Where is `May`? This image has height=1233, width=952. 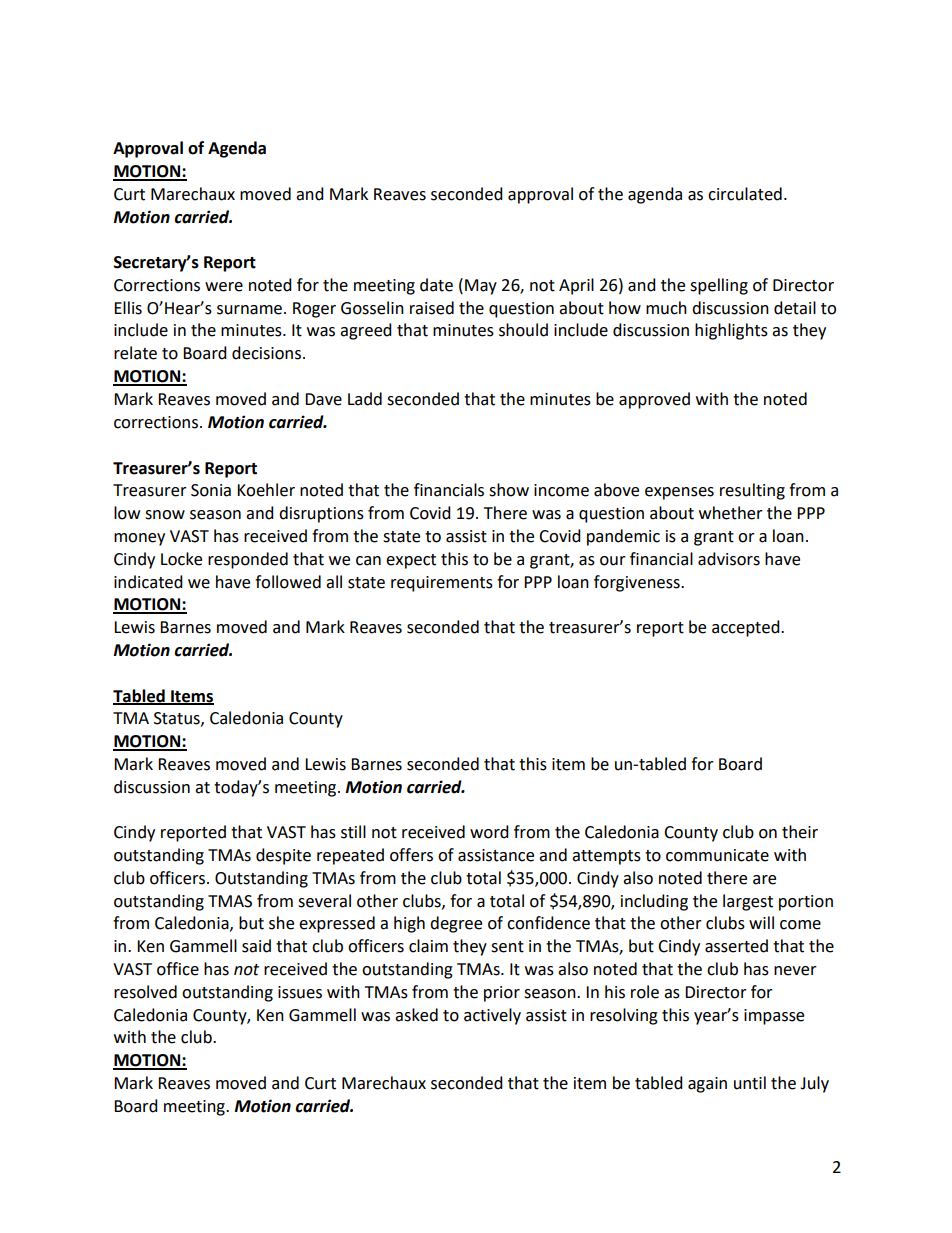
May is located at coordinates (481, 287).
